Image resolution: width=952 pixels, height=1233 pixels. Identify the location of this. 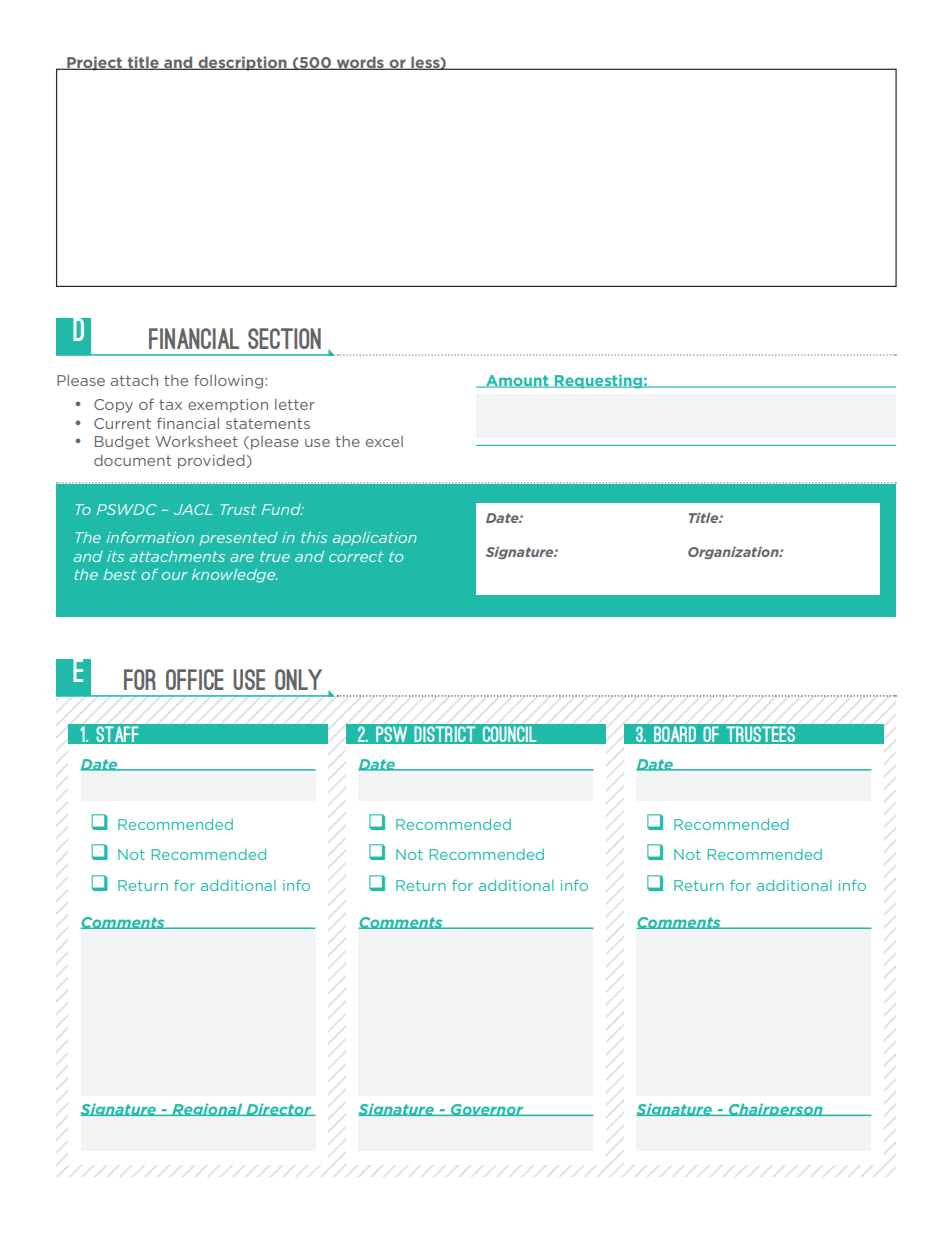
(314, 537).
